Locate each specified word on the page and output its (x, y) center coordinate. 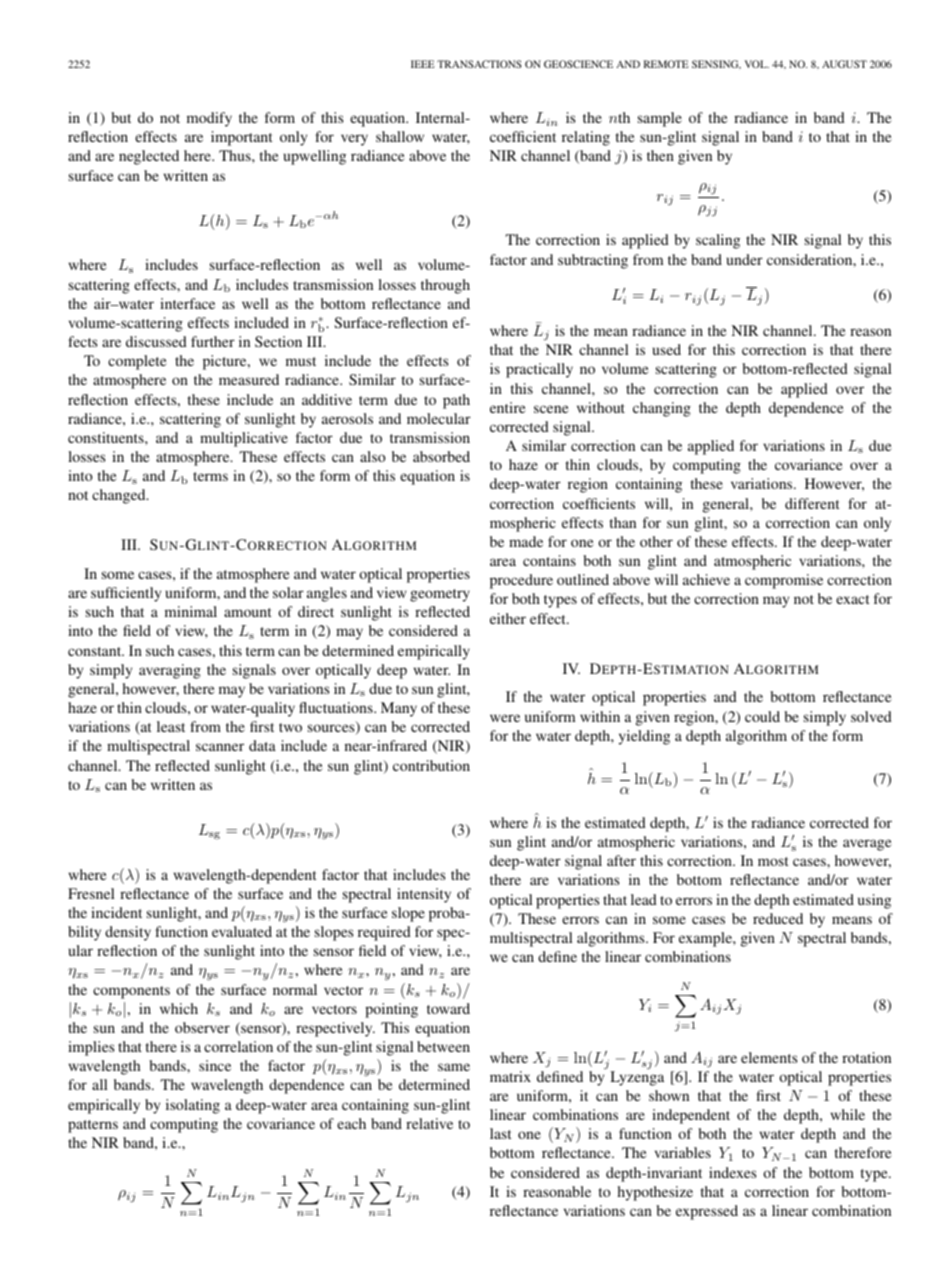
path (456, 401)
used (667, 349)
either (508, 618)
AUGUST (844, 64)
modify (209, 119)
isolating (193, 1106)
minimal (191, 611)
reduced (778, 918)
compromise (784, 581)
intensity (424, 895)
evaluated (242, 931)
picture (226, 362)
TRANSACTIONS (479, 64)
